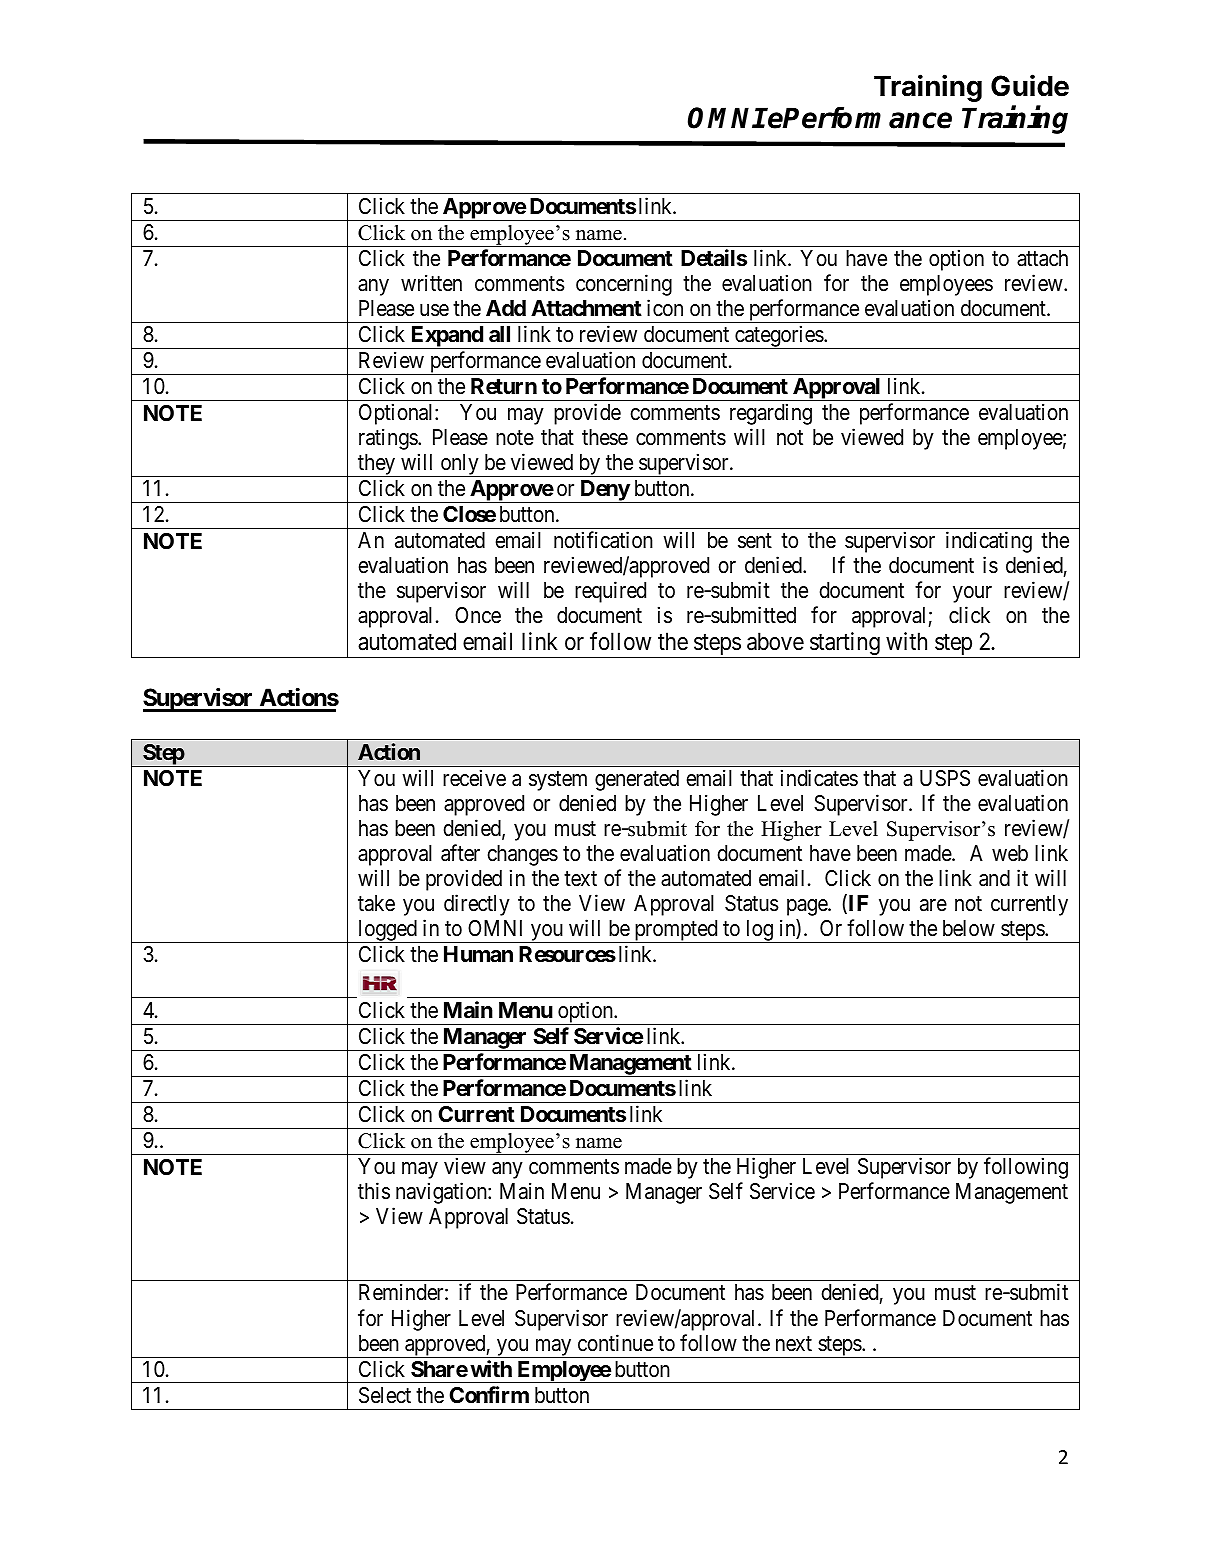 This screenshot has height=1568, width=1211. I want to click on Confirm, so click(489, 1394).
